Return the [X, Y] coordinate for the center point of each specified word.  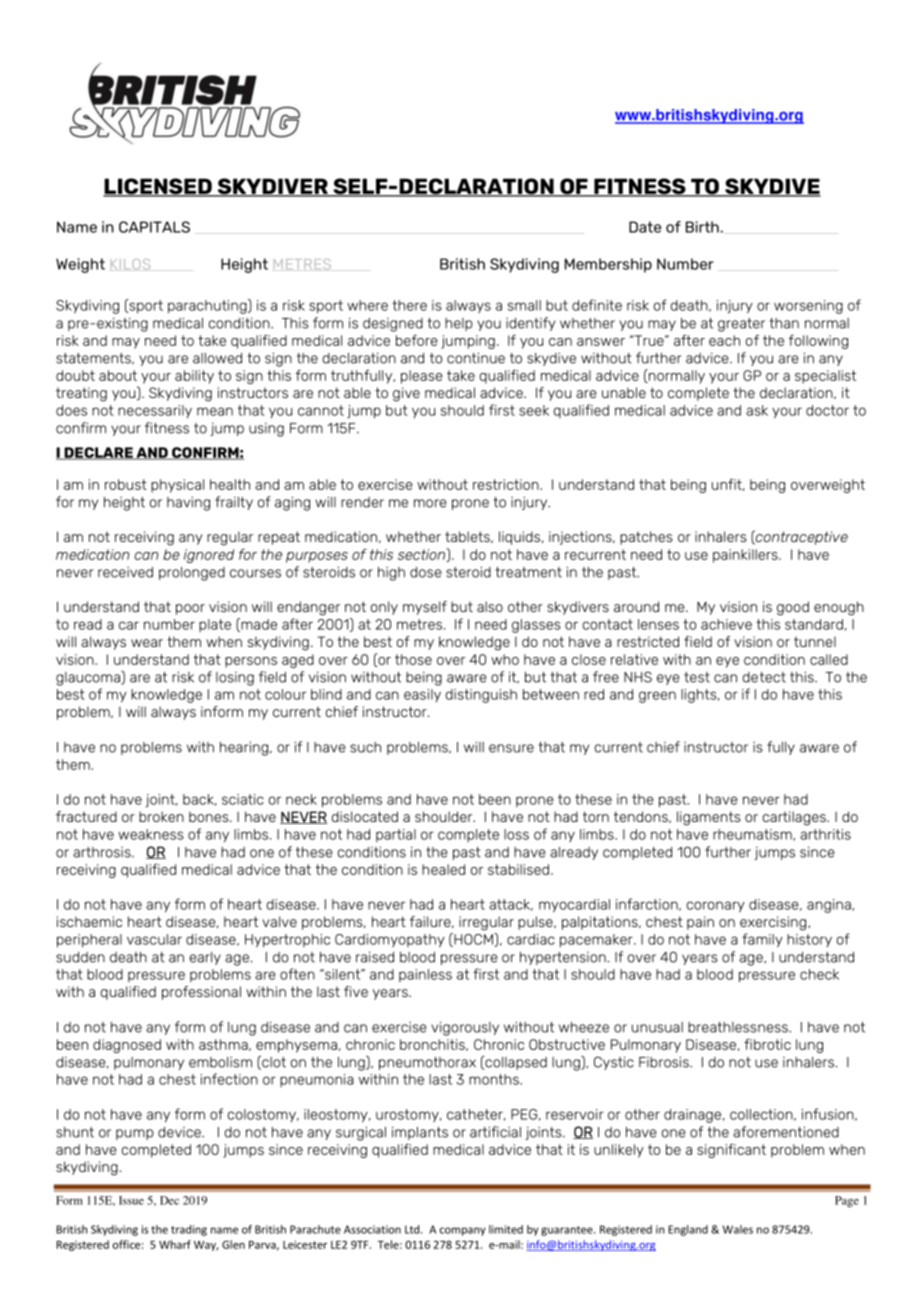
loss [516, 834]
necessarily [155, 411]
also [490, 606]
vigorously [465, 1029]
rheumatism [753, 835]
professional [201, 993]
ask [757, 410]
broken [161, 816]
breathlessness [739, 1027]
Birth [703, 227]
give [406, 394]
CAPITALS [154, 227]
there [409, 305]
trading [189, 1230]
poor [190, 609]
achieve [726, 624]
